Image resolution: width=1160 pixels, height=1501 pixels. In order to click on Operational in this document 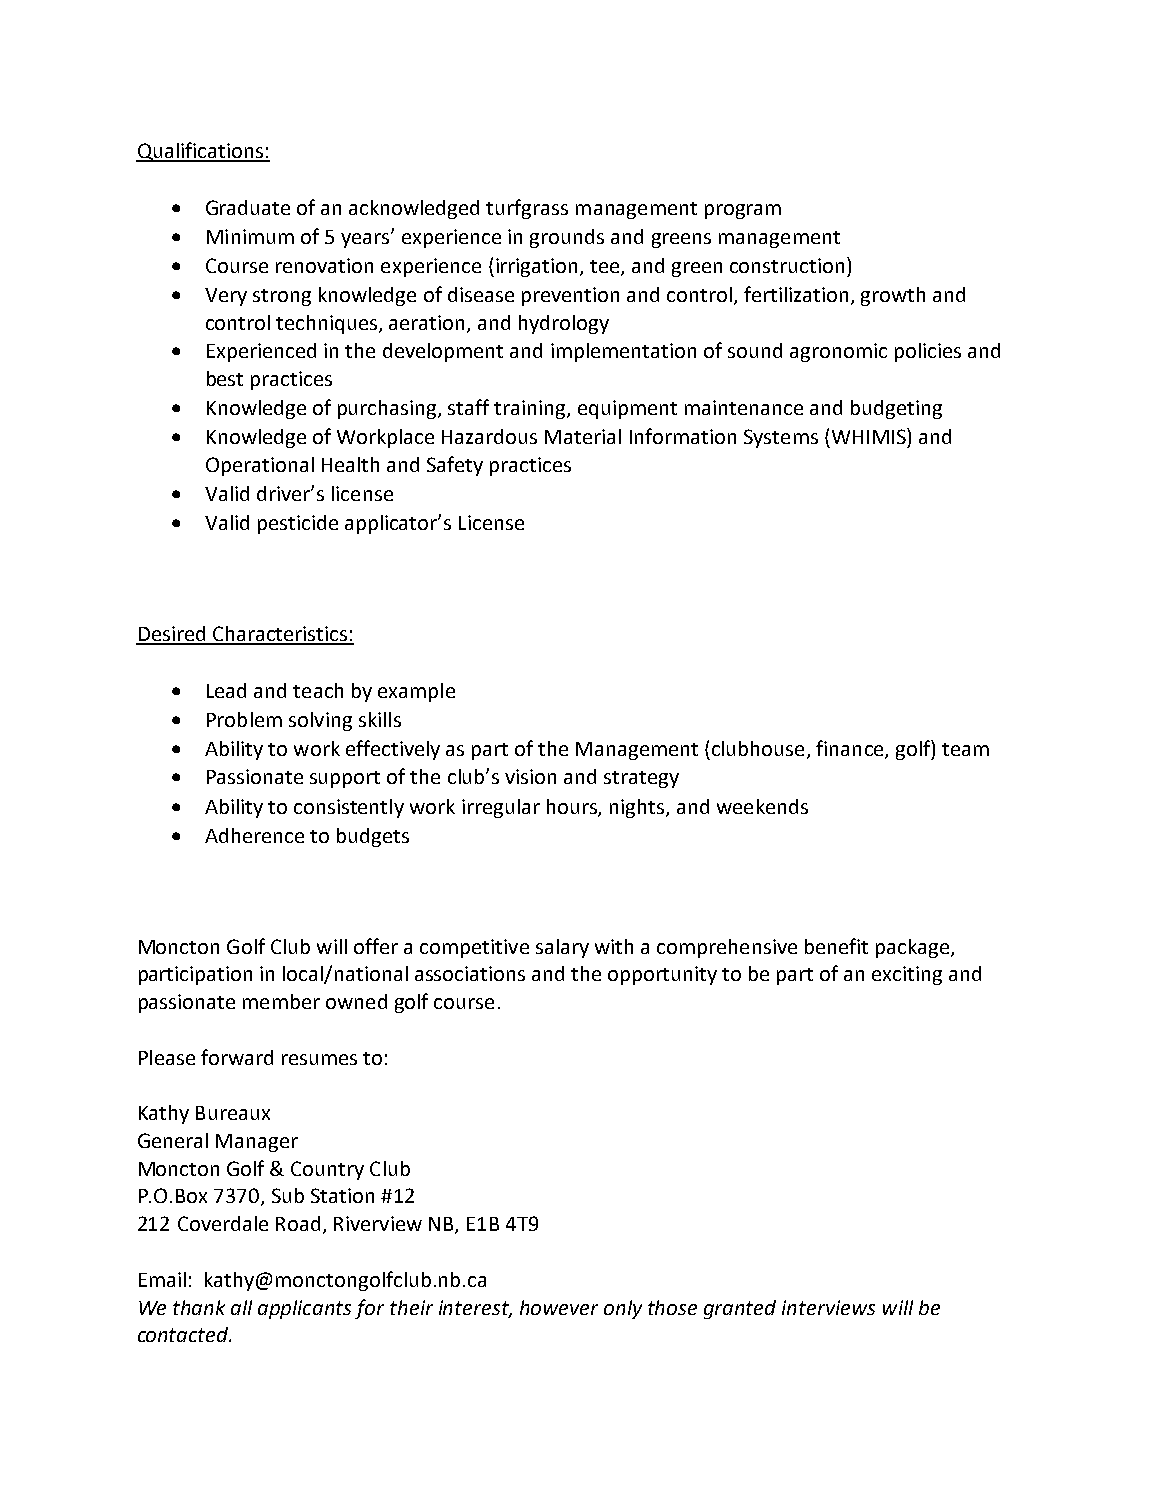, I will do `click(260, 466)`.
